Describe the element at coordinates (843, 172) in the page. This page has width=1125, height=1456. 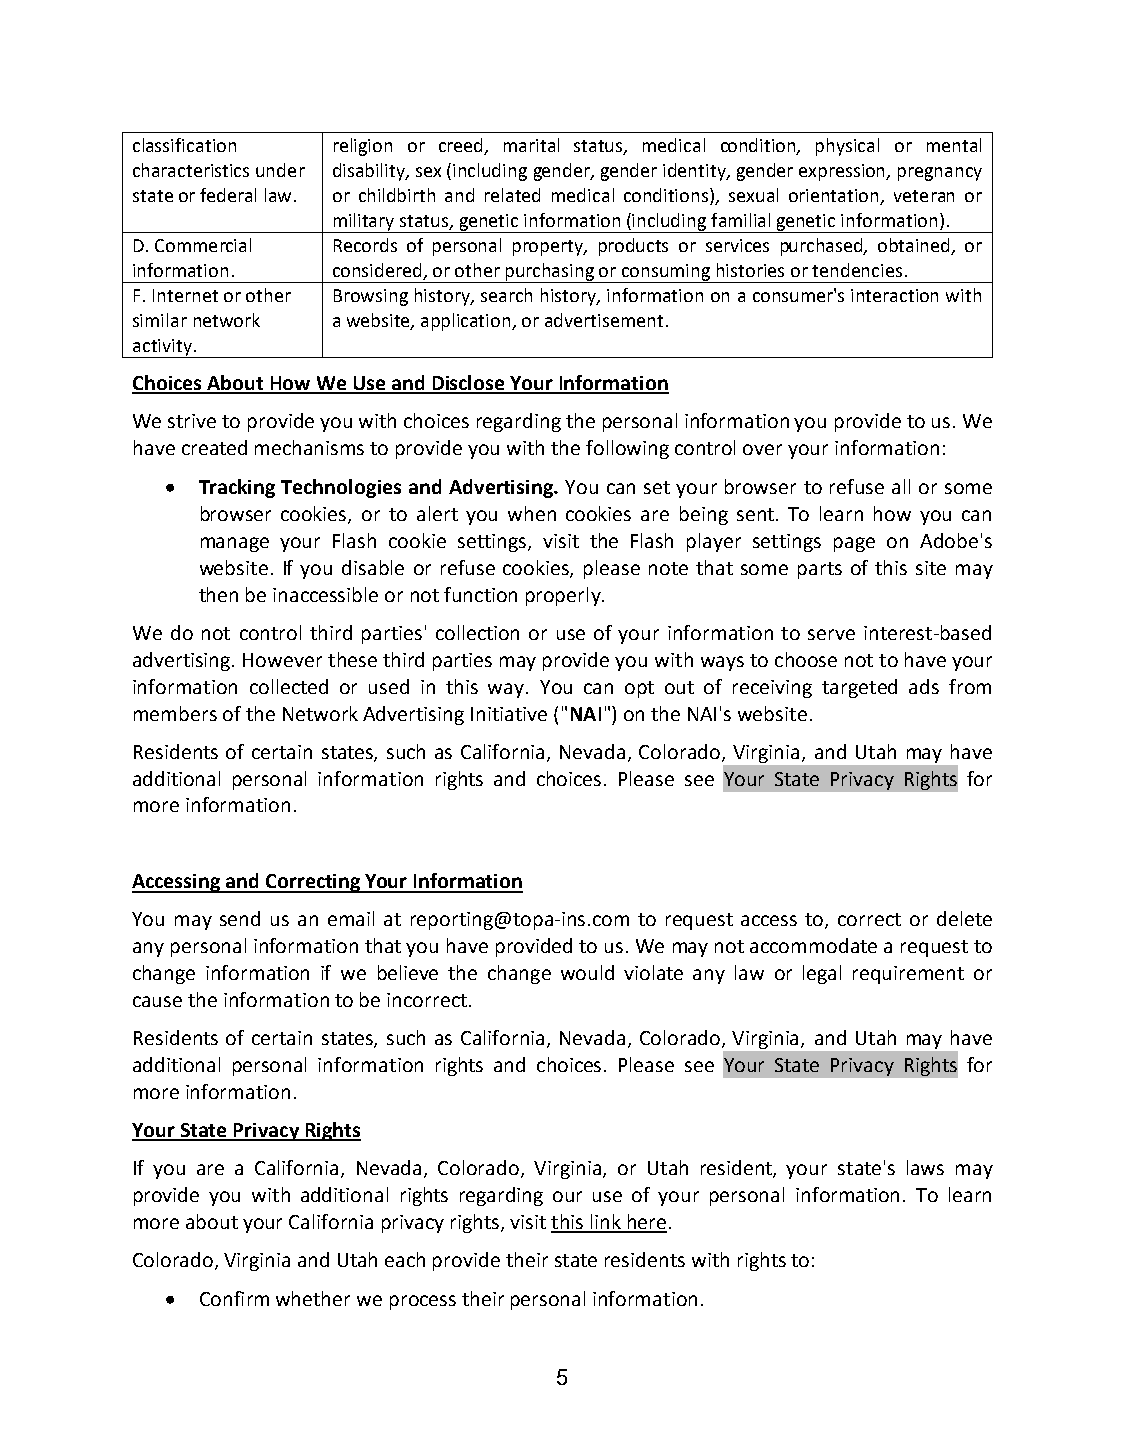
I see `expression` at that location.
